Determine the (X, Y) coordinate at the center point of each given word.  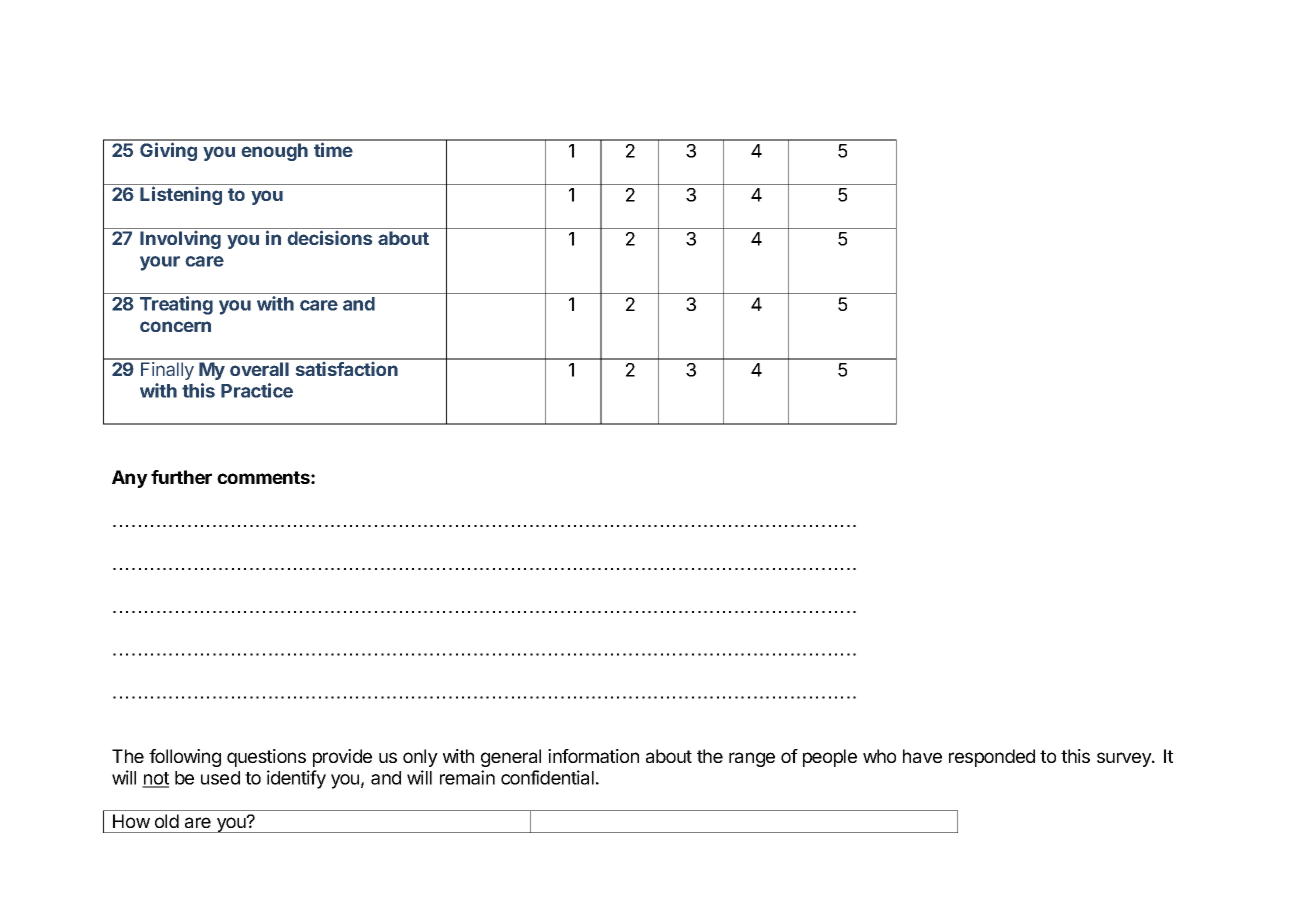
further (181, 477)
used (220, 778)
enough (275, 152)
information (593, 756)
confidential (547, 777)
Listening (181, 195)
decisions (330, 237)
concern (175, 326)
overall (259, 369)
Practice (257, 390)
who (879, 756)
